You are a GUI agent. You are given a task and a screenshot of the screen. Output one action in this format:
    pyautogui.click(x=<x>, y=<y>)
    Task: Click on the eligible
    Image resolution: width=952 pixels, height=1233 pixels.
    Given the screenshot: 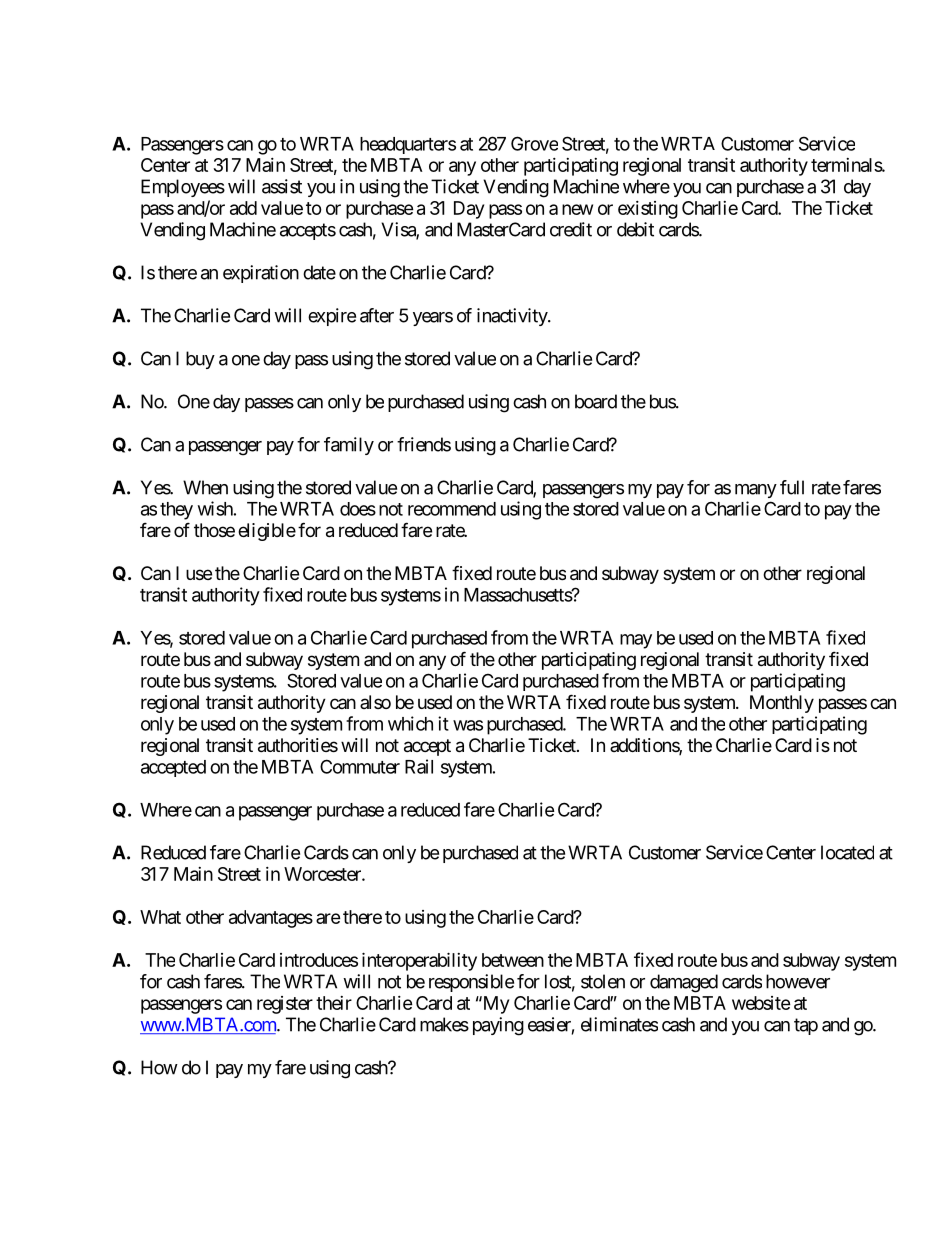 What is the action you would take?
    pyautogui.click(x=267, y=532)
